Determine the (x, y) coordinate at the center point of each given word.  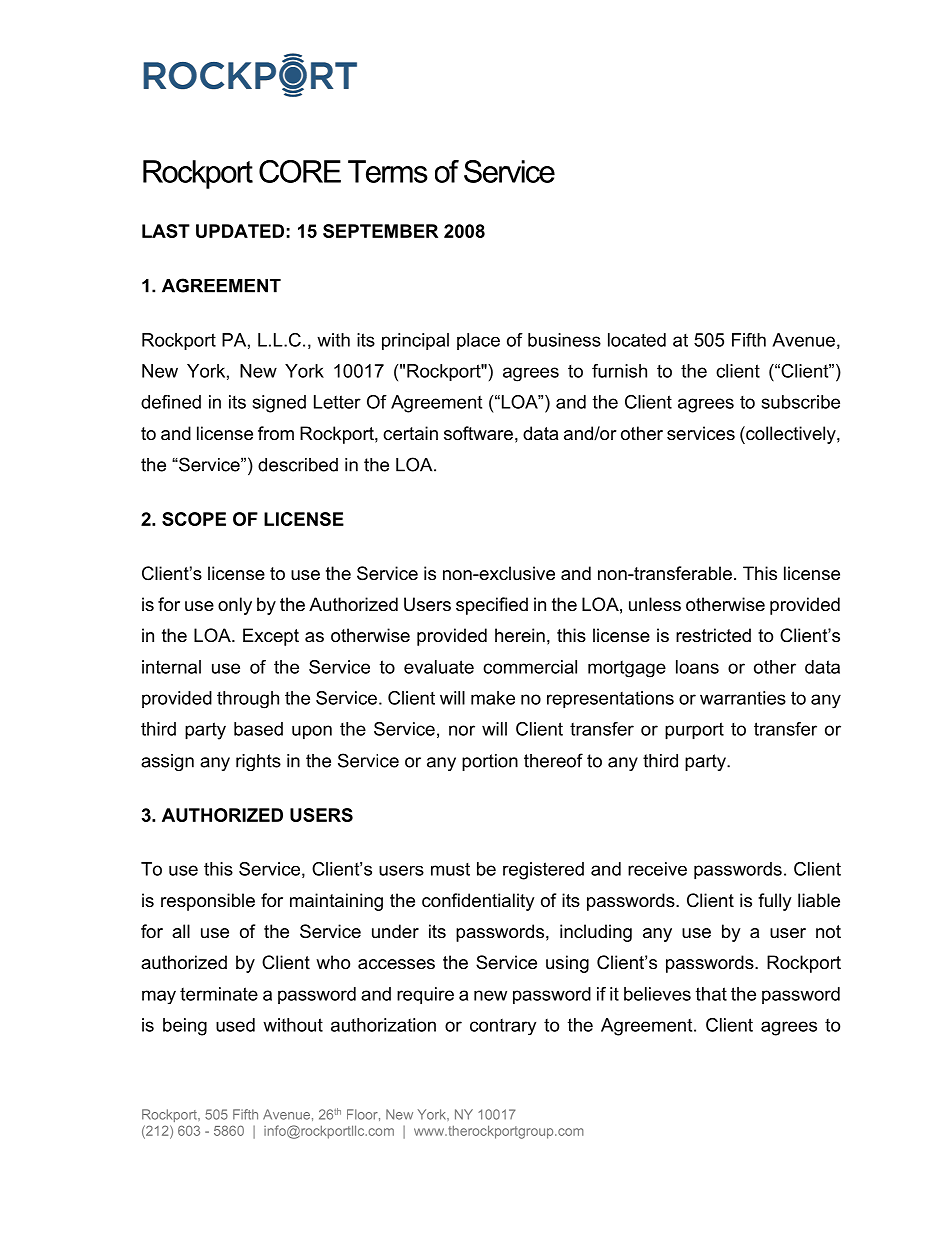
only (235, 606)
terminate (219, 994)
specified (492, 606)
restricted (713, 635)
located (637, 340)
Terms (388, 171)
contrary (503, 1027)
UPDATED (240, 231)
